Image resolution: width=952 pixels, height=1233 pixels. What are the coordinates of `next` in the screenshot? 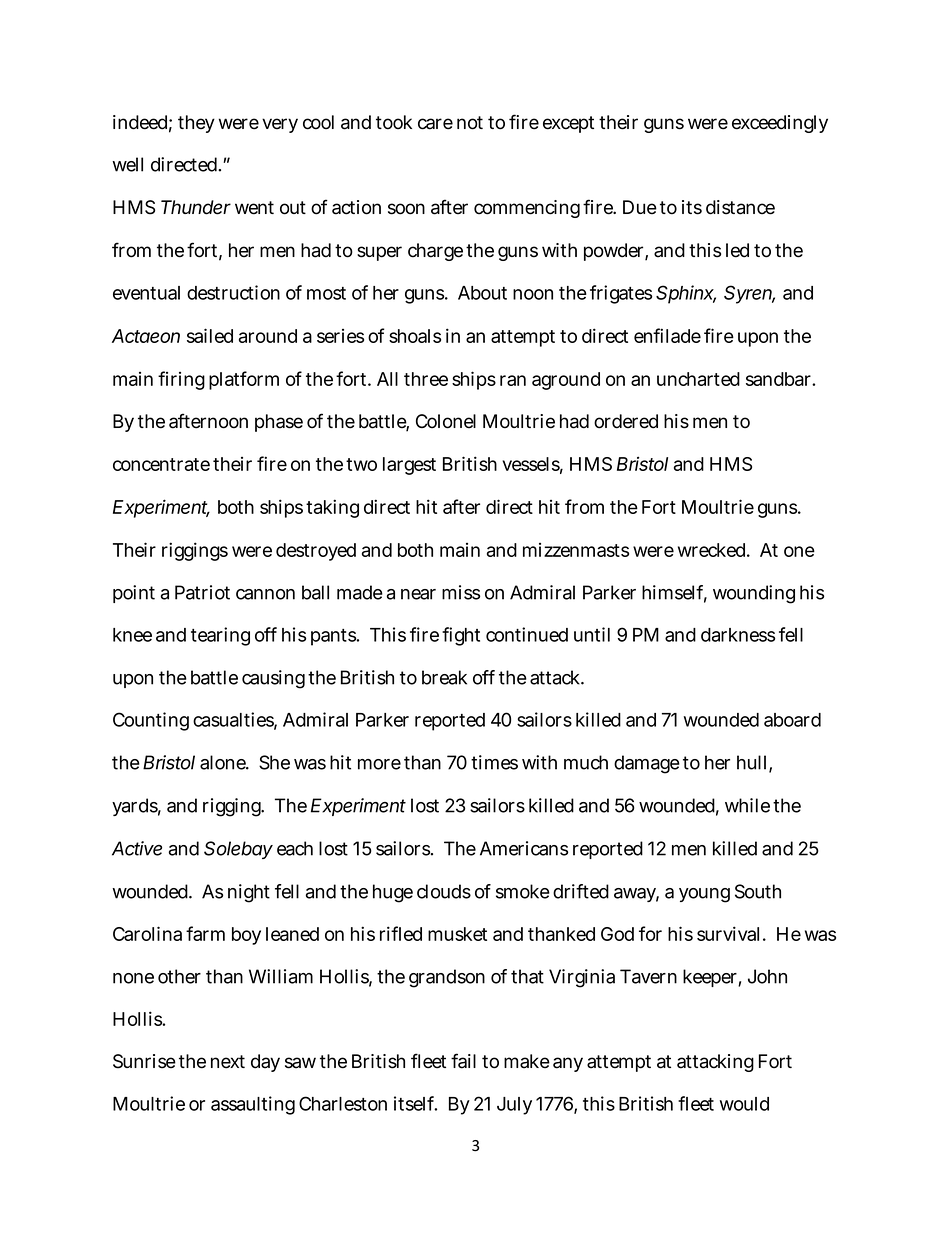 It's located at (228, 1062).
